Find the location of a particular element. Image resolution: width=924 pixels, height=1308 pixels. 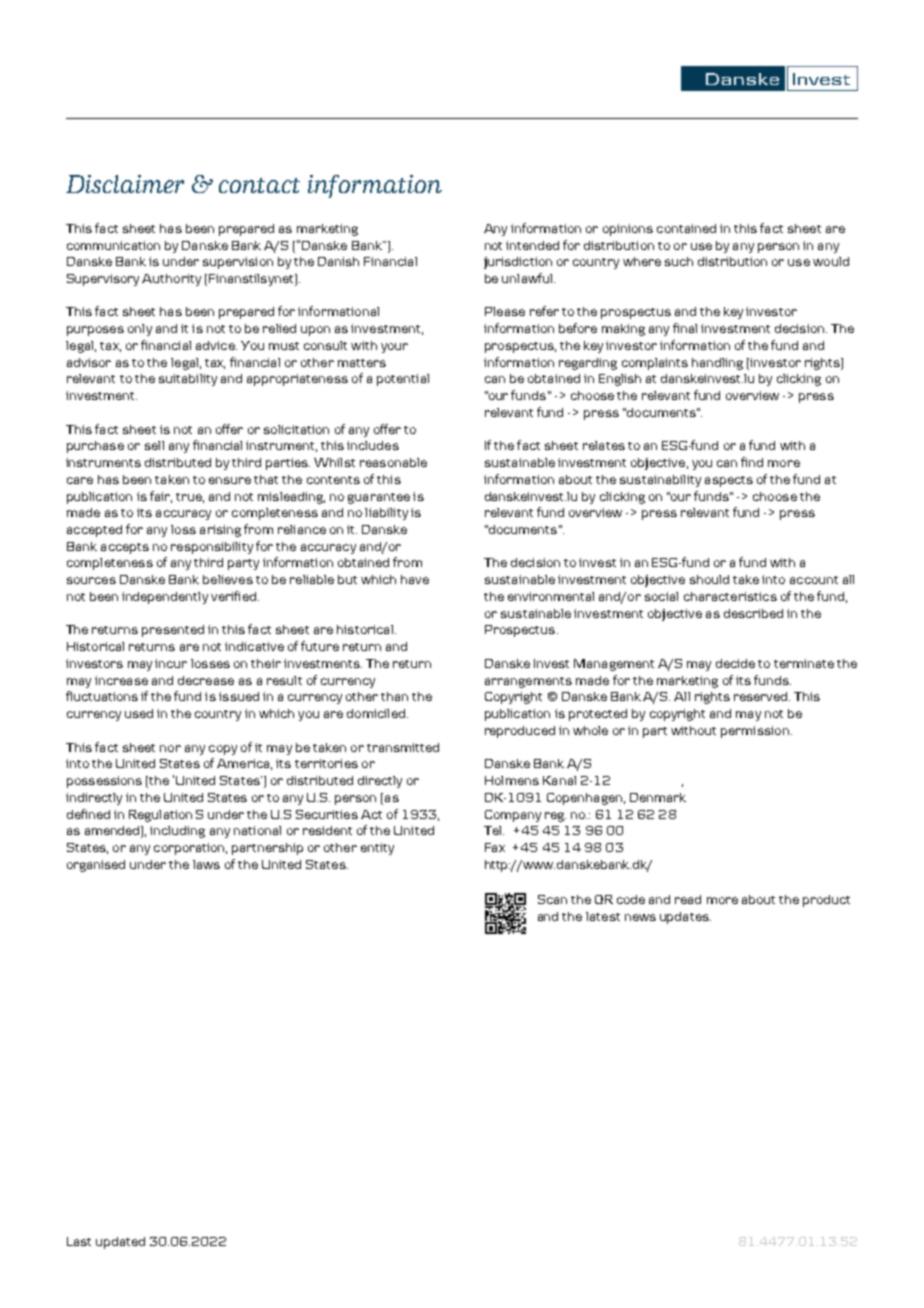

permission is located at coordinates (755, 732).
